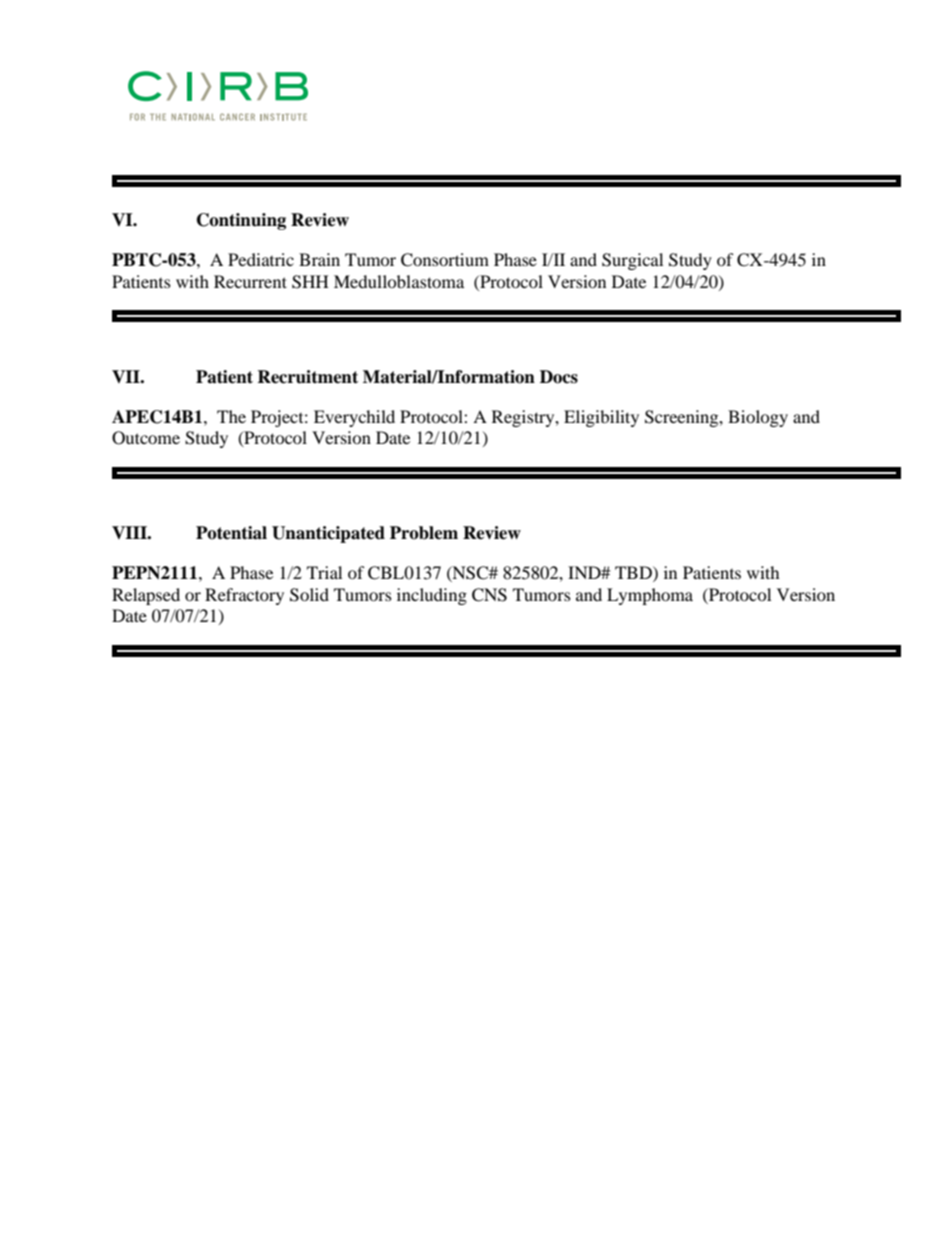 Image resolution: width=952 pixels, height=1233 pixels. Describe the element at coordinates (650, 596) in the screenshot. I see `Lymphoma` at that location.
